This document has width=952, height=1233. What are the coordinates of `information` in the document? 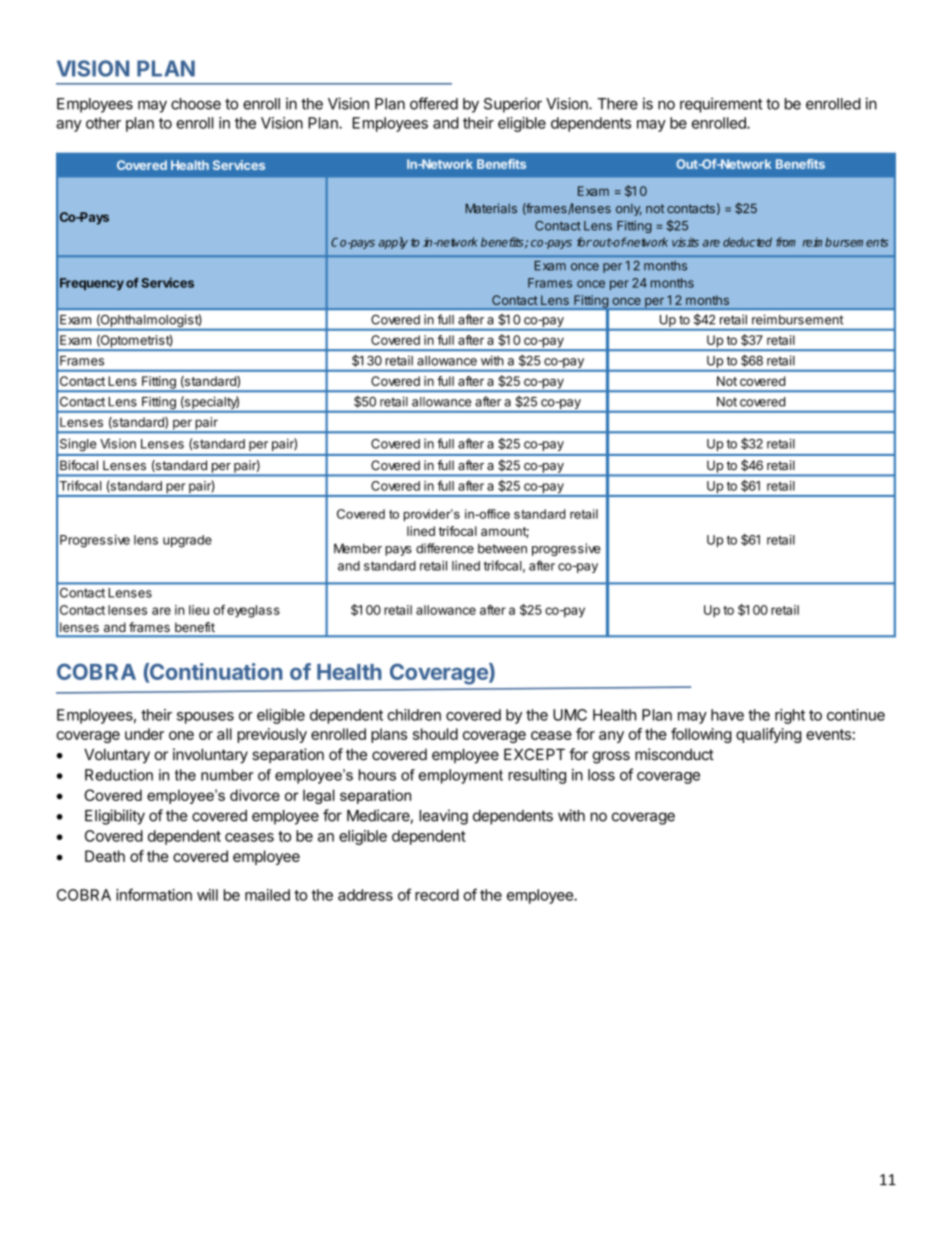 It's located at (154, 894).
